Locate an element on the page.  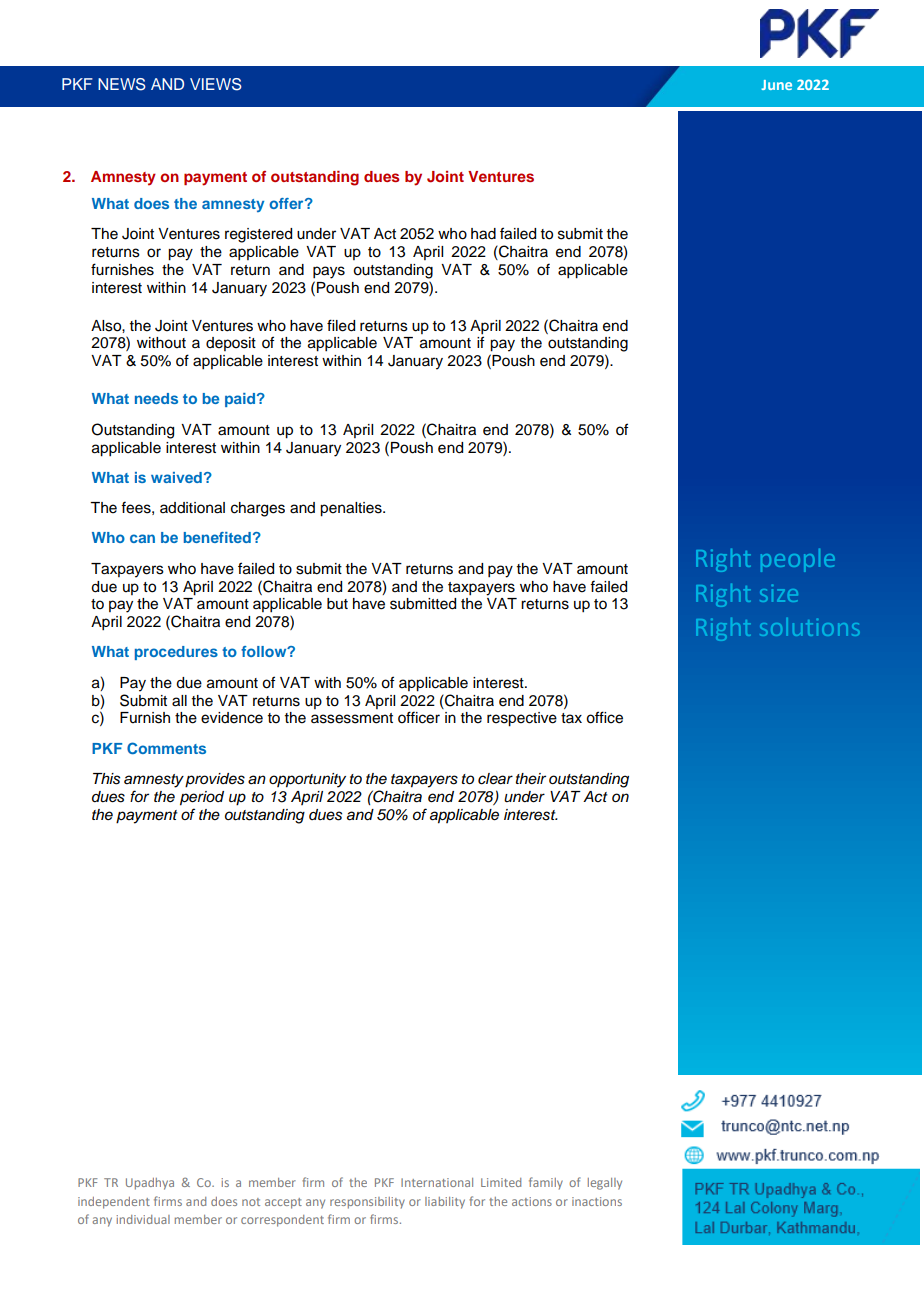
VIEWS is located at coordinates (216, 84).
